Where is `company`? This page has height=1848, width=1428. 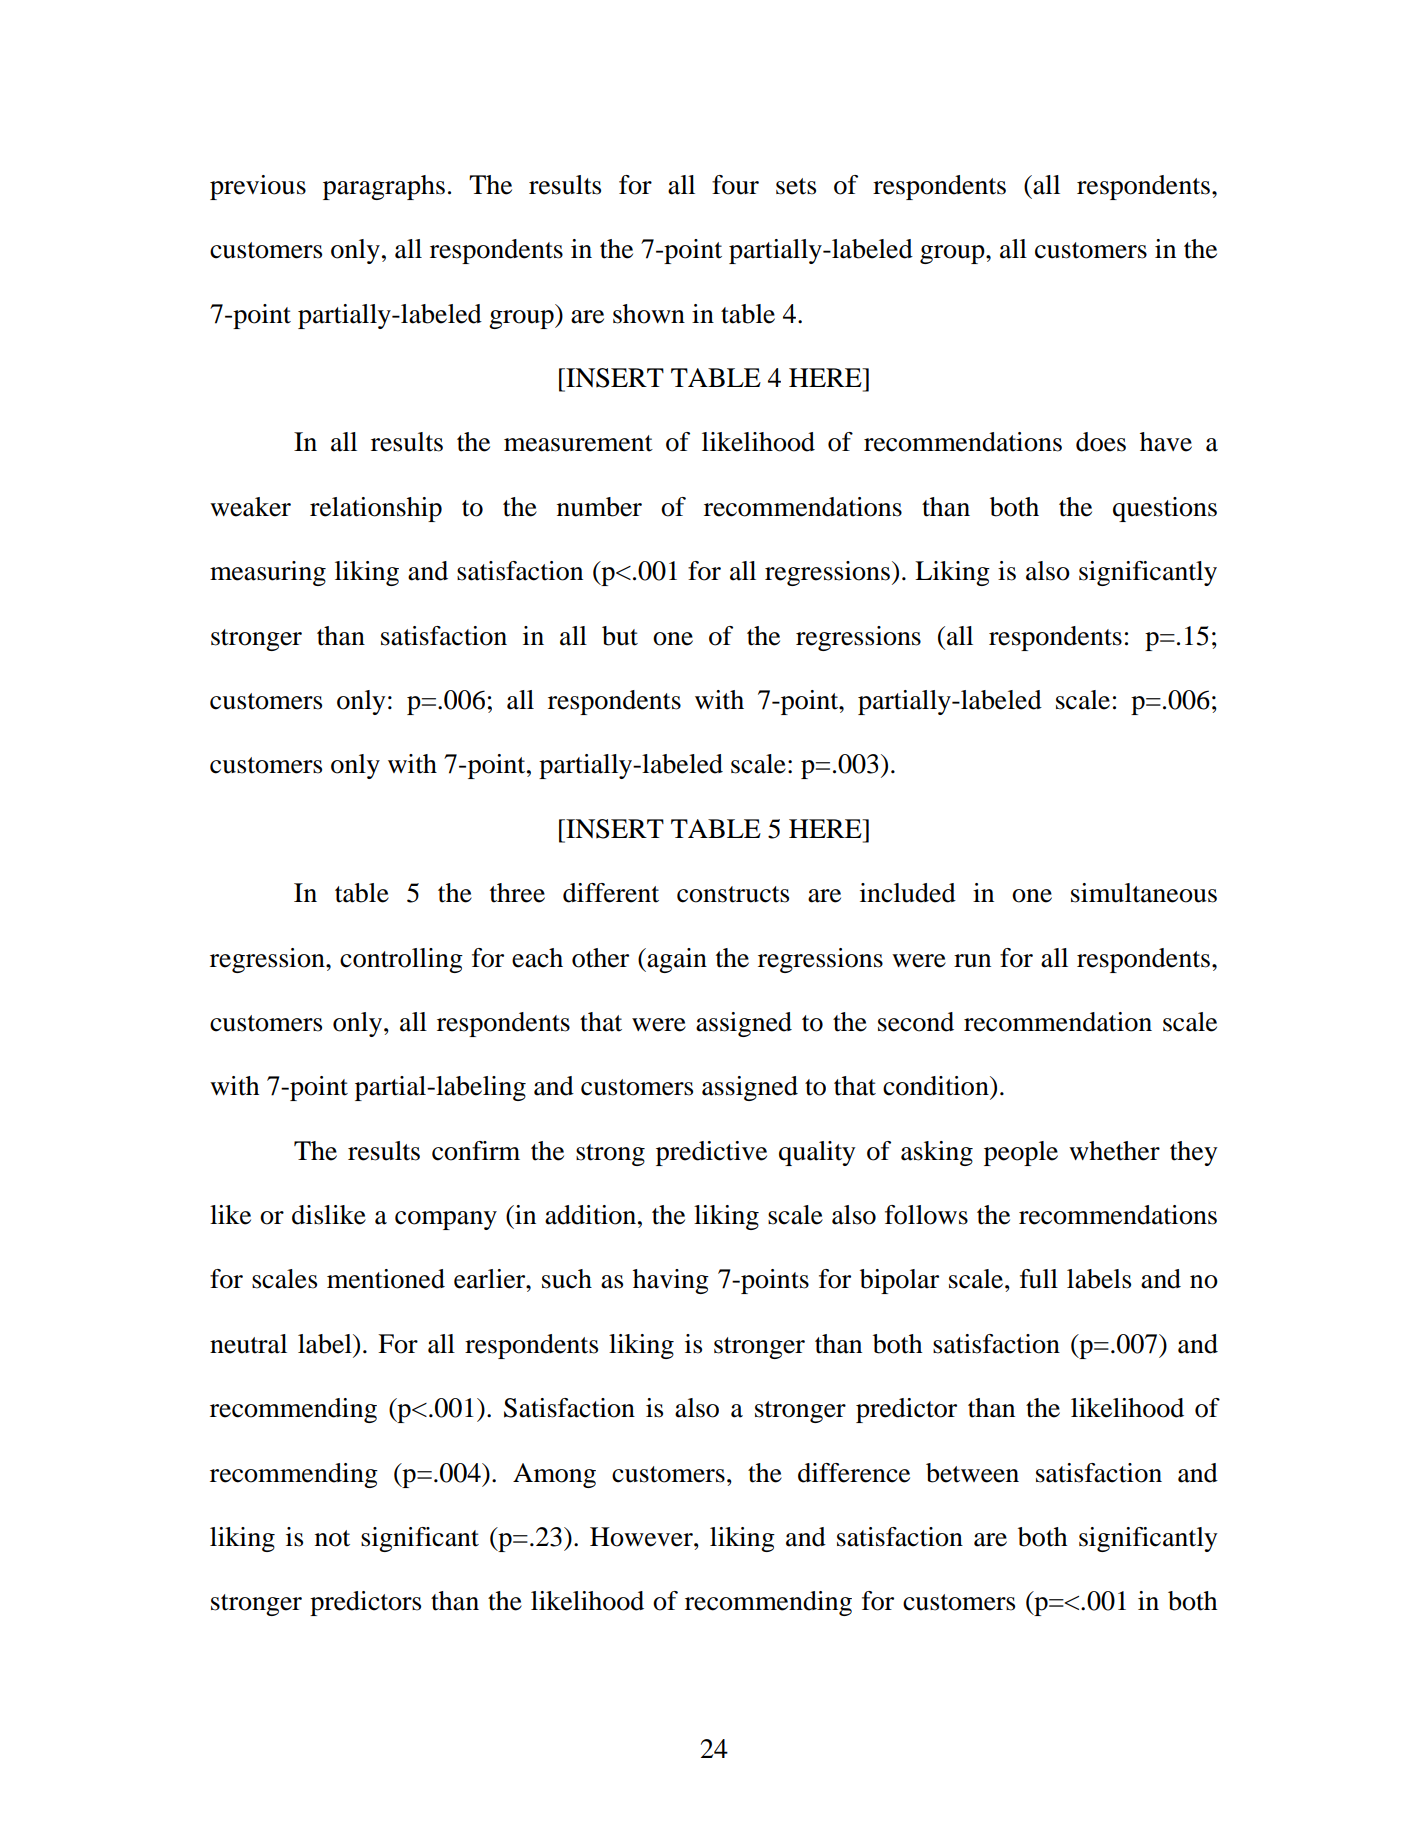 company is located at coordinates (446, 1220).
